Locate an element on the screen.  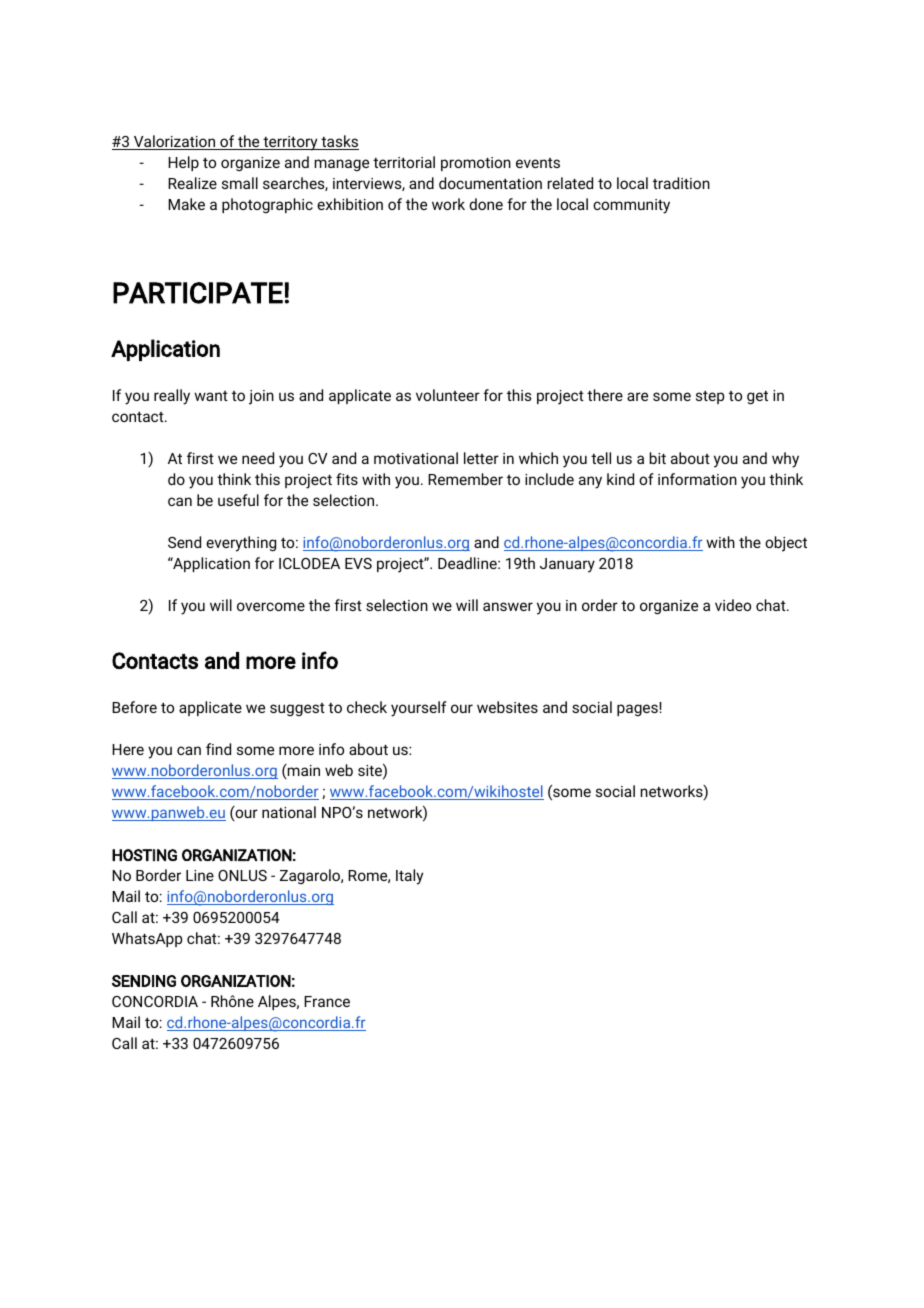
Help is located at coordinates (183, 163).
